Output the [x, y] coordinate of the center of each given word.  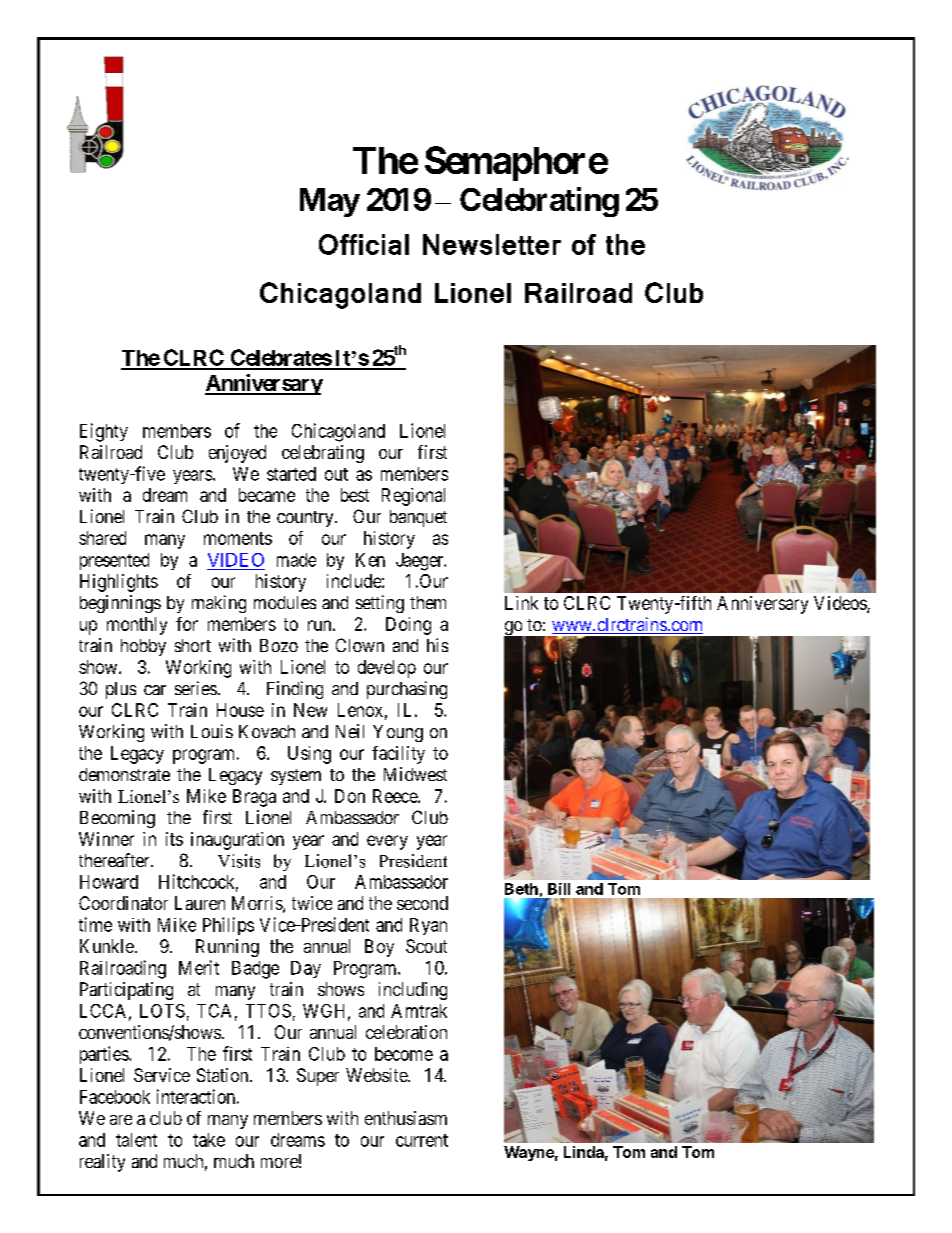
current [422, 1140]
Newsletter [492, 244]
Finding [295, 690]
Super [318, 1077]
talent [136, 1140]
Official [364, 244]
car [155, 690]
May [330, 202]
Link [521, 603]
